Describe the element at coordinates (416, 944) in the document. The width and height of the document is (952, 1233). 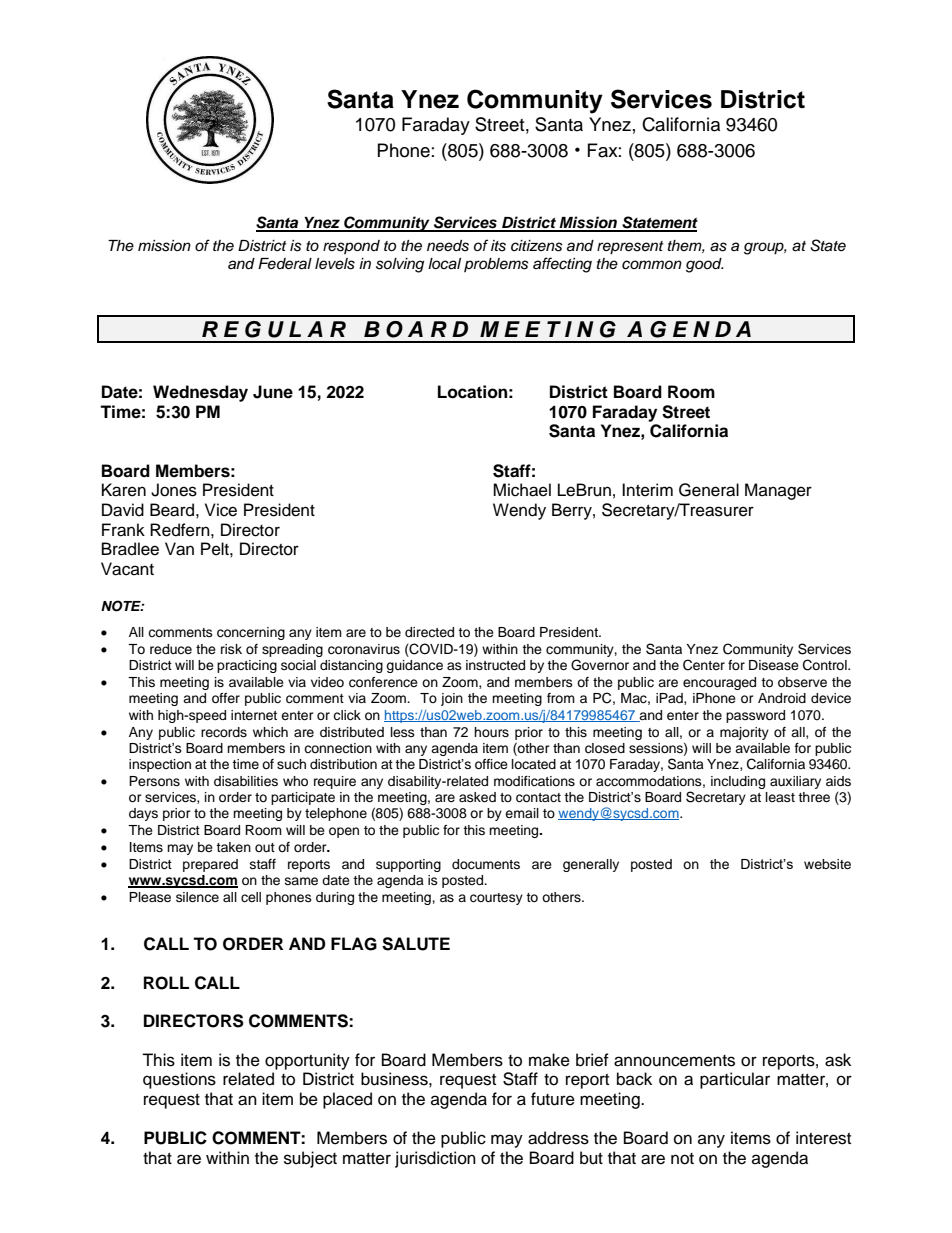
I see `SALUTE` at that location.
